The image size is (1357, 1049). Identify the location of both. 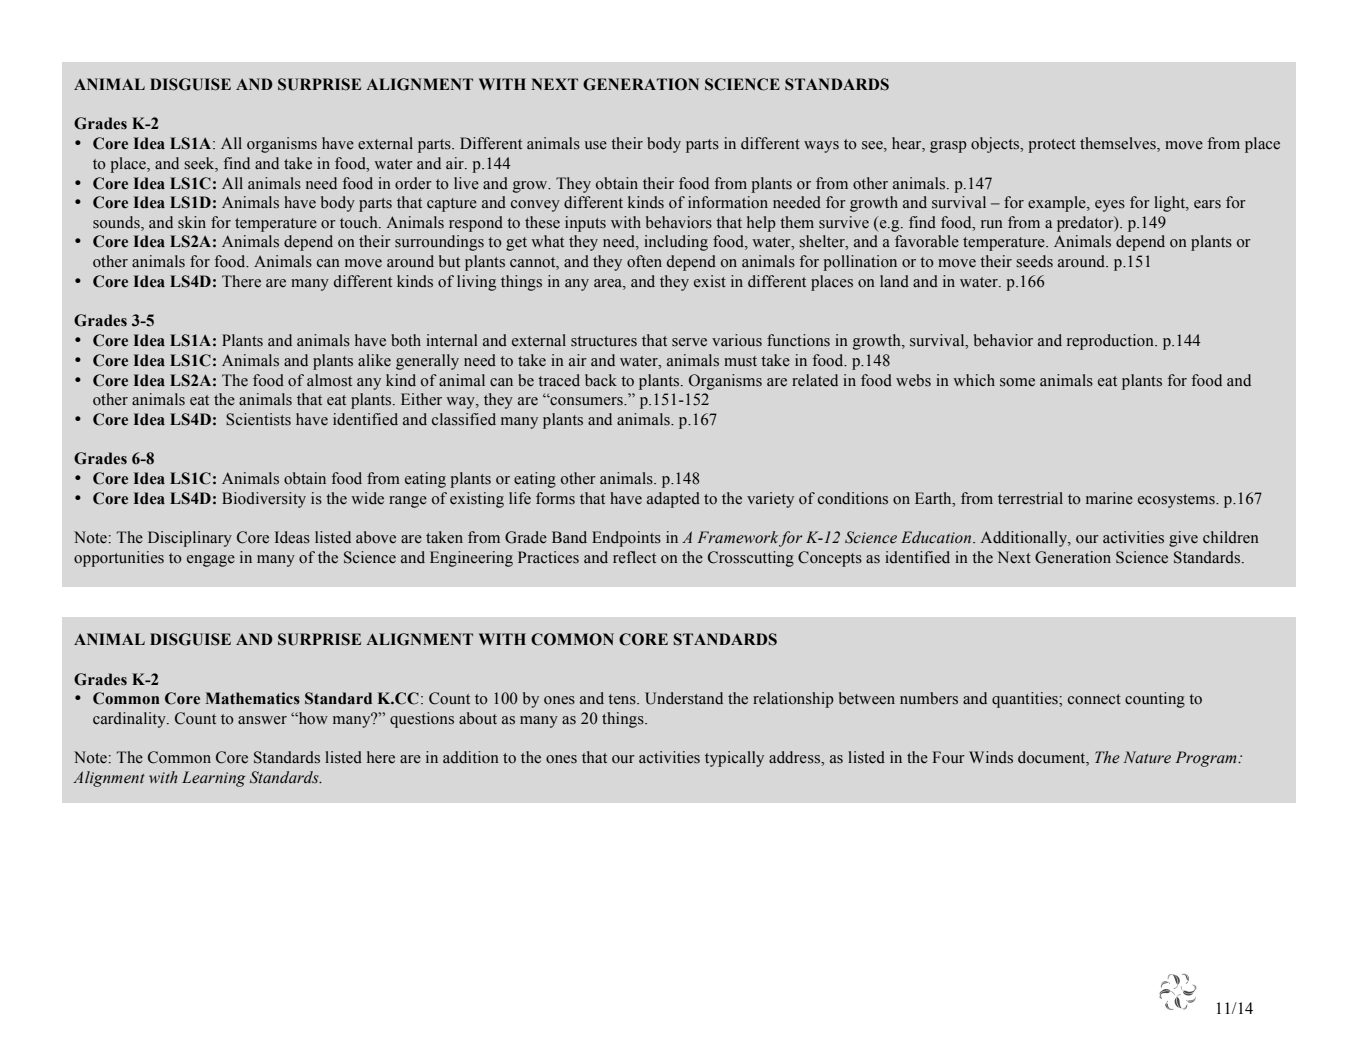
(406, 340).
